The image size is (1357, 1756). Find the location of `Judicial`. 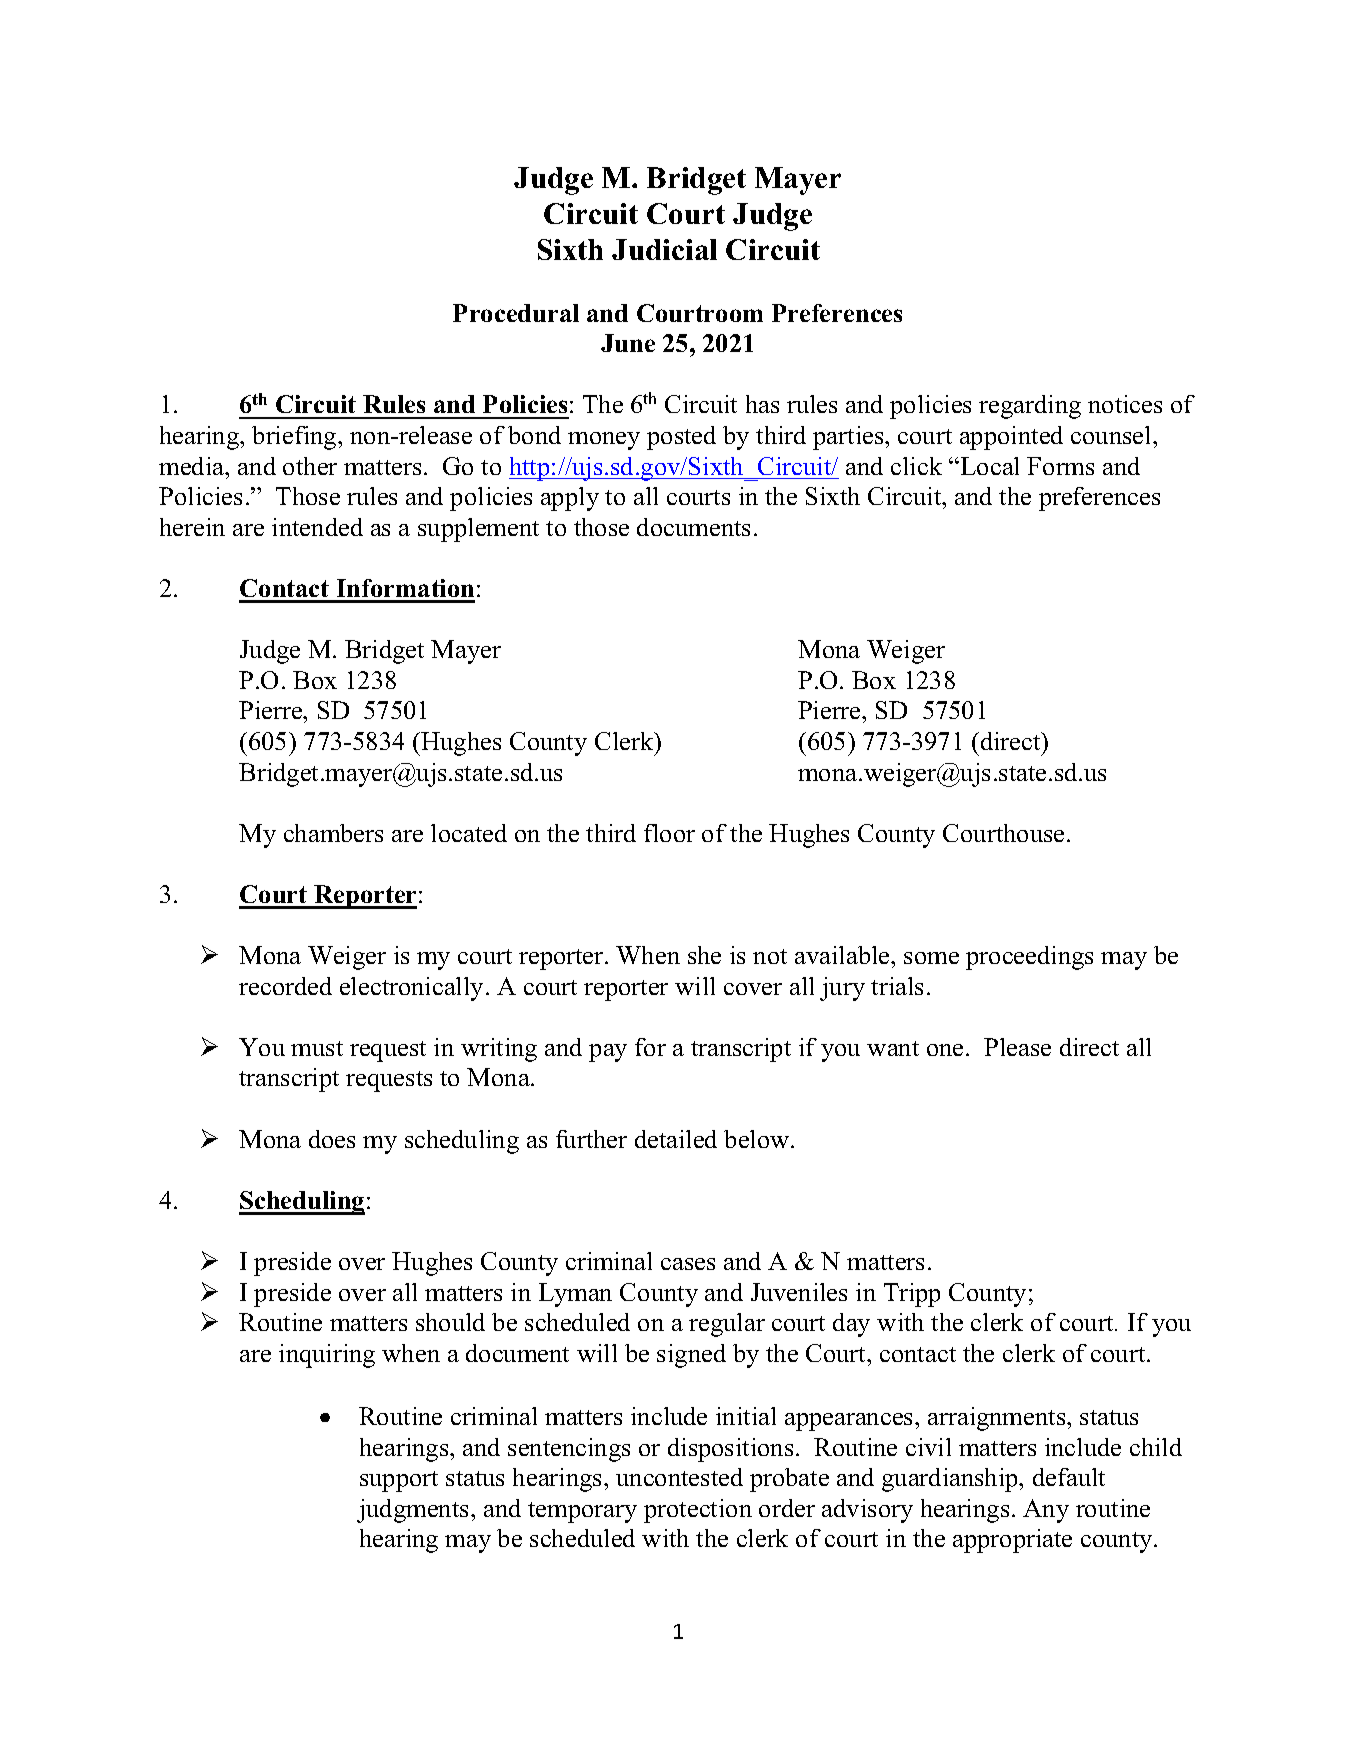

Judicial is located at coordinates (664, 249).
